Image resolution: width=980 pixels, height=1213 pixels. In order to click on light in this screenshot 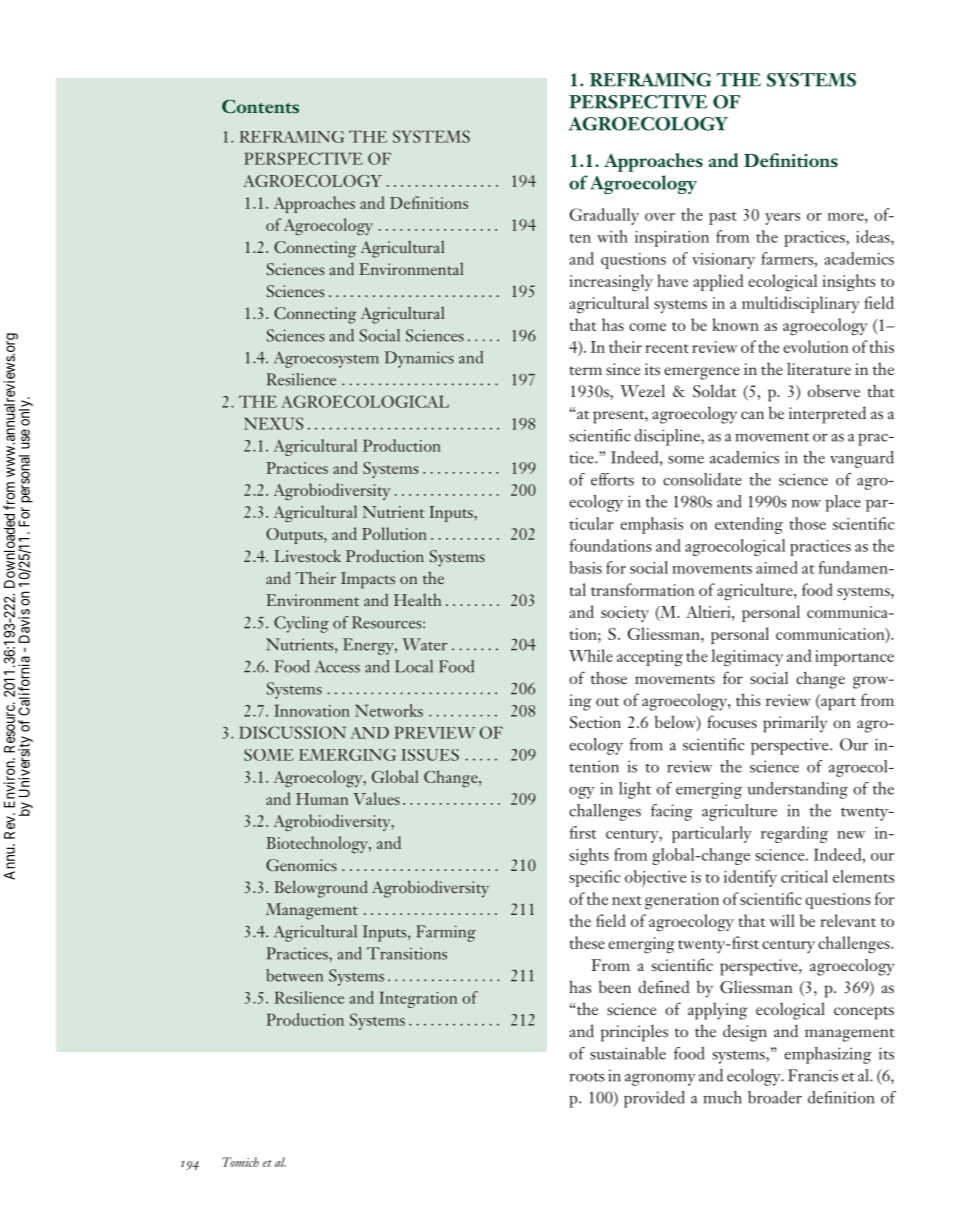, I will do `click(635, 790)`.
